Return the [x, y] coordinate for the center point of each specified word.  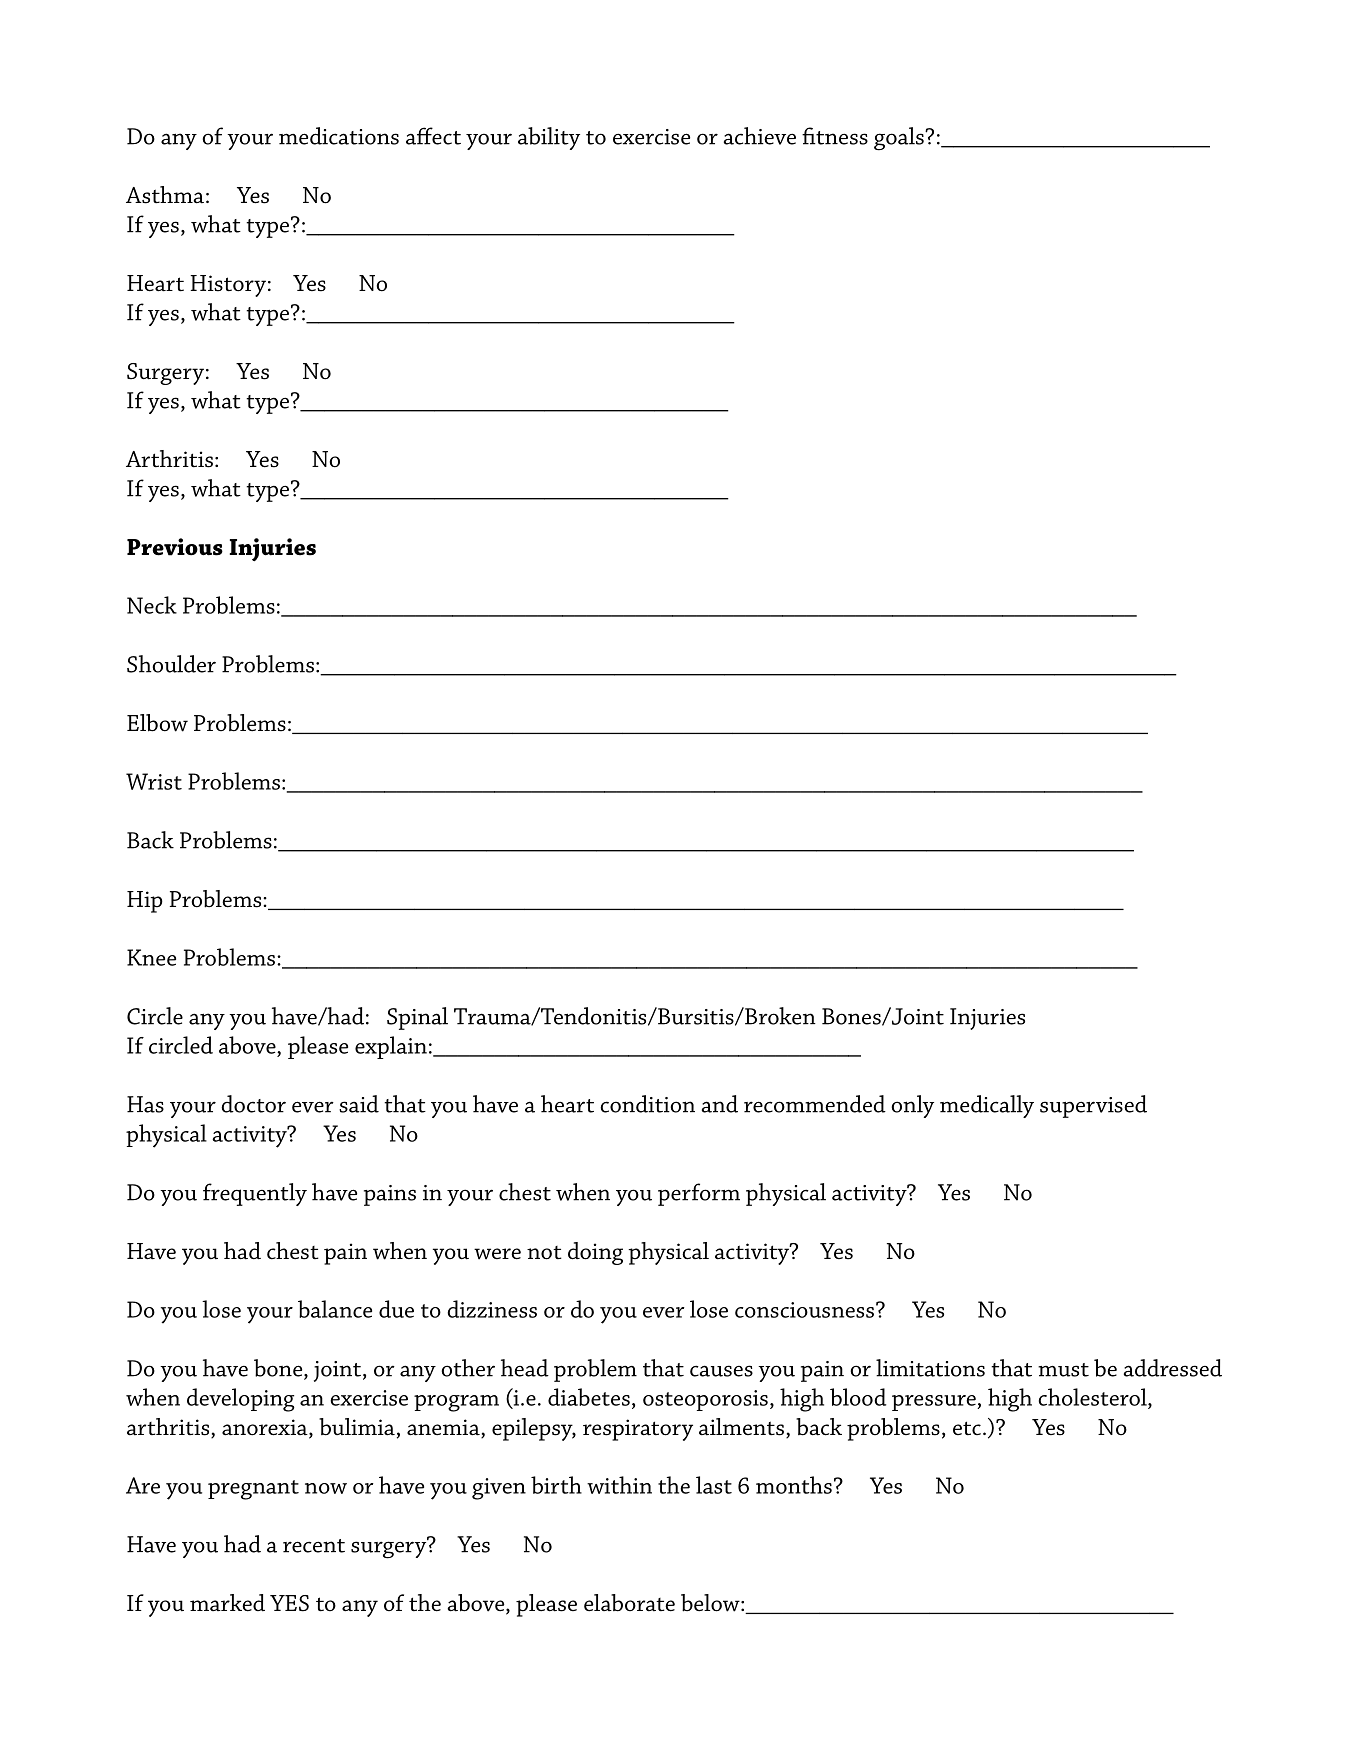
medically [987, 1106]
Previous [175, 547]
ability [549, 138]
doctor [253, 1104]
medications [339, 136]
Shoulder [171, 664]
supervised [1093, 1106]
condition [647, 1104]
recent [314, 1546]
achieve [760, 136]
